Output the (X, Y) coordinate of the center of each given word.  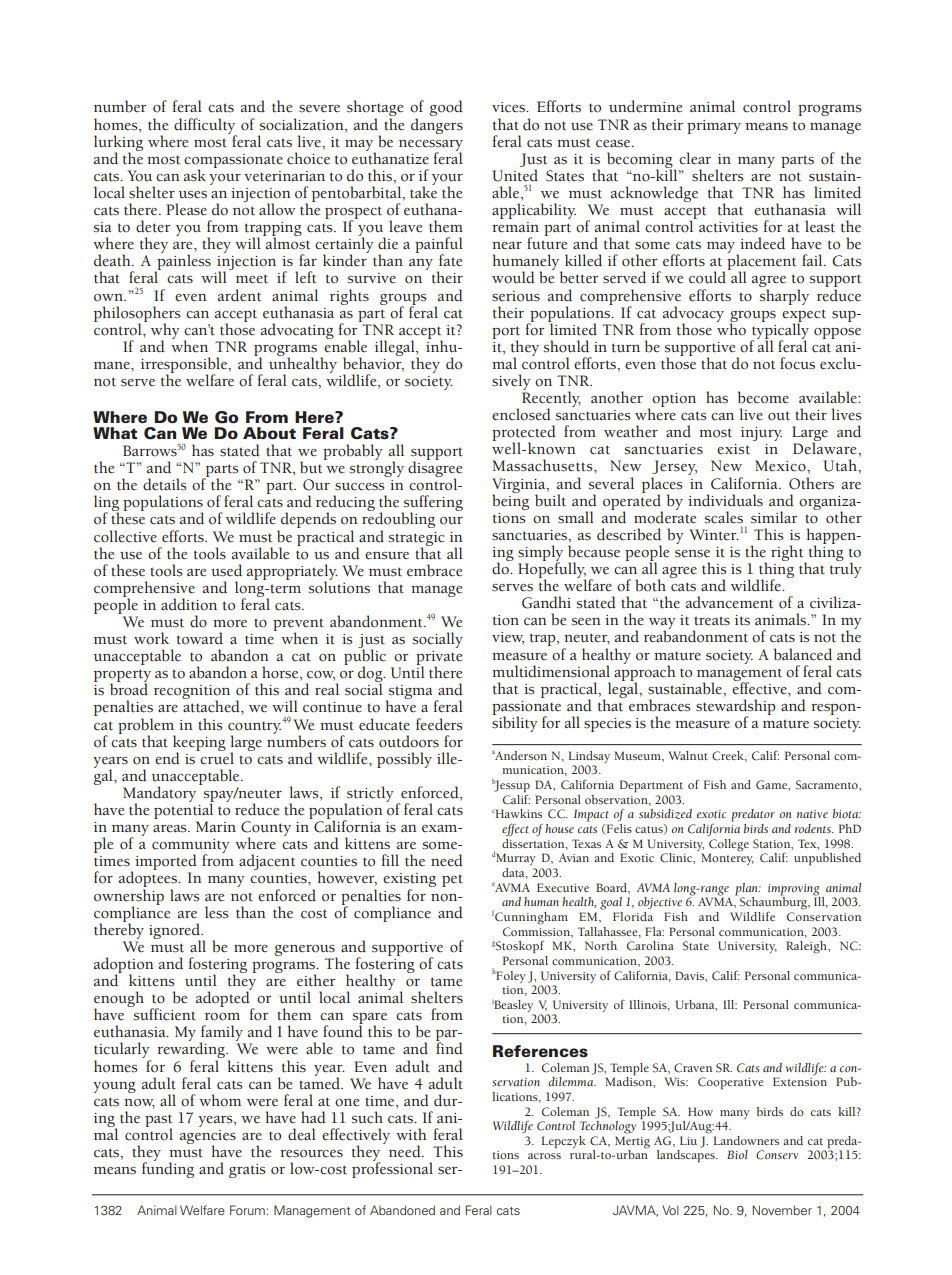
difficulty (205, 127)
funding (168, 1169)
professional (392, 1169)
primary (714, 127)
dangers (437, 126)
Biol (737, 1154)
